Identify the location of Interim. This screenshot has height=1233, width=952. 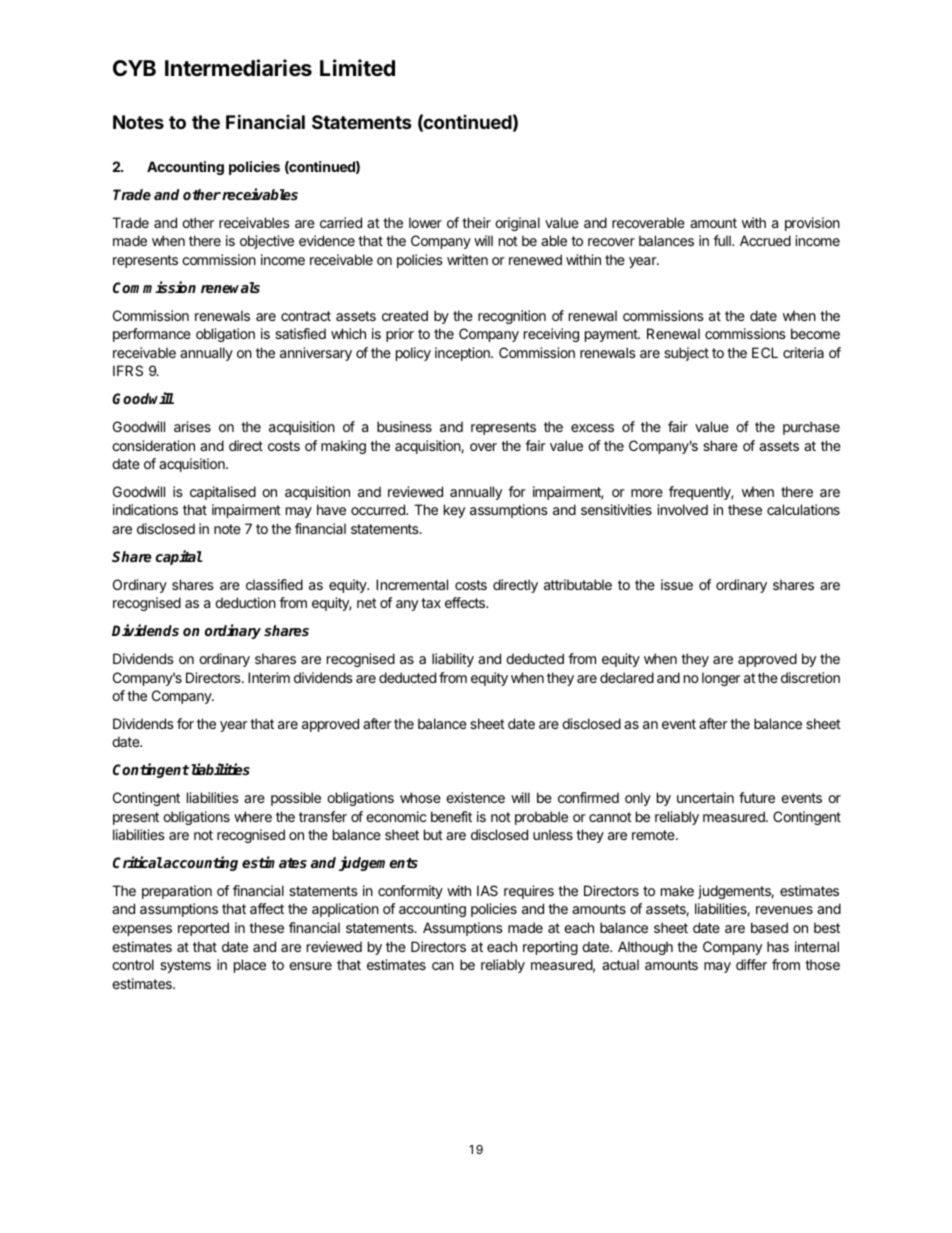
(269, 677).
